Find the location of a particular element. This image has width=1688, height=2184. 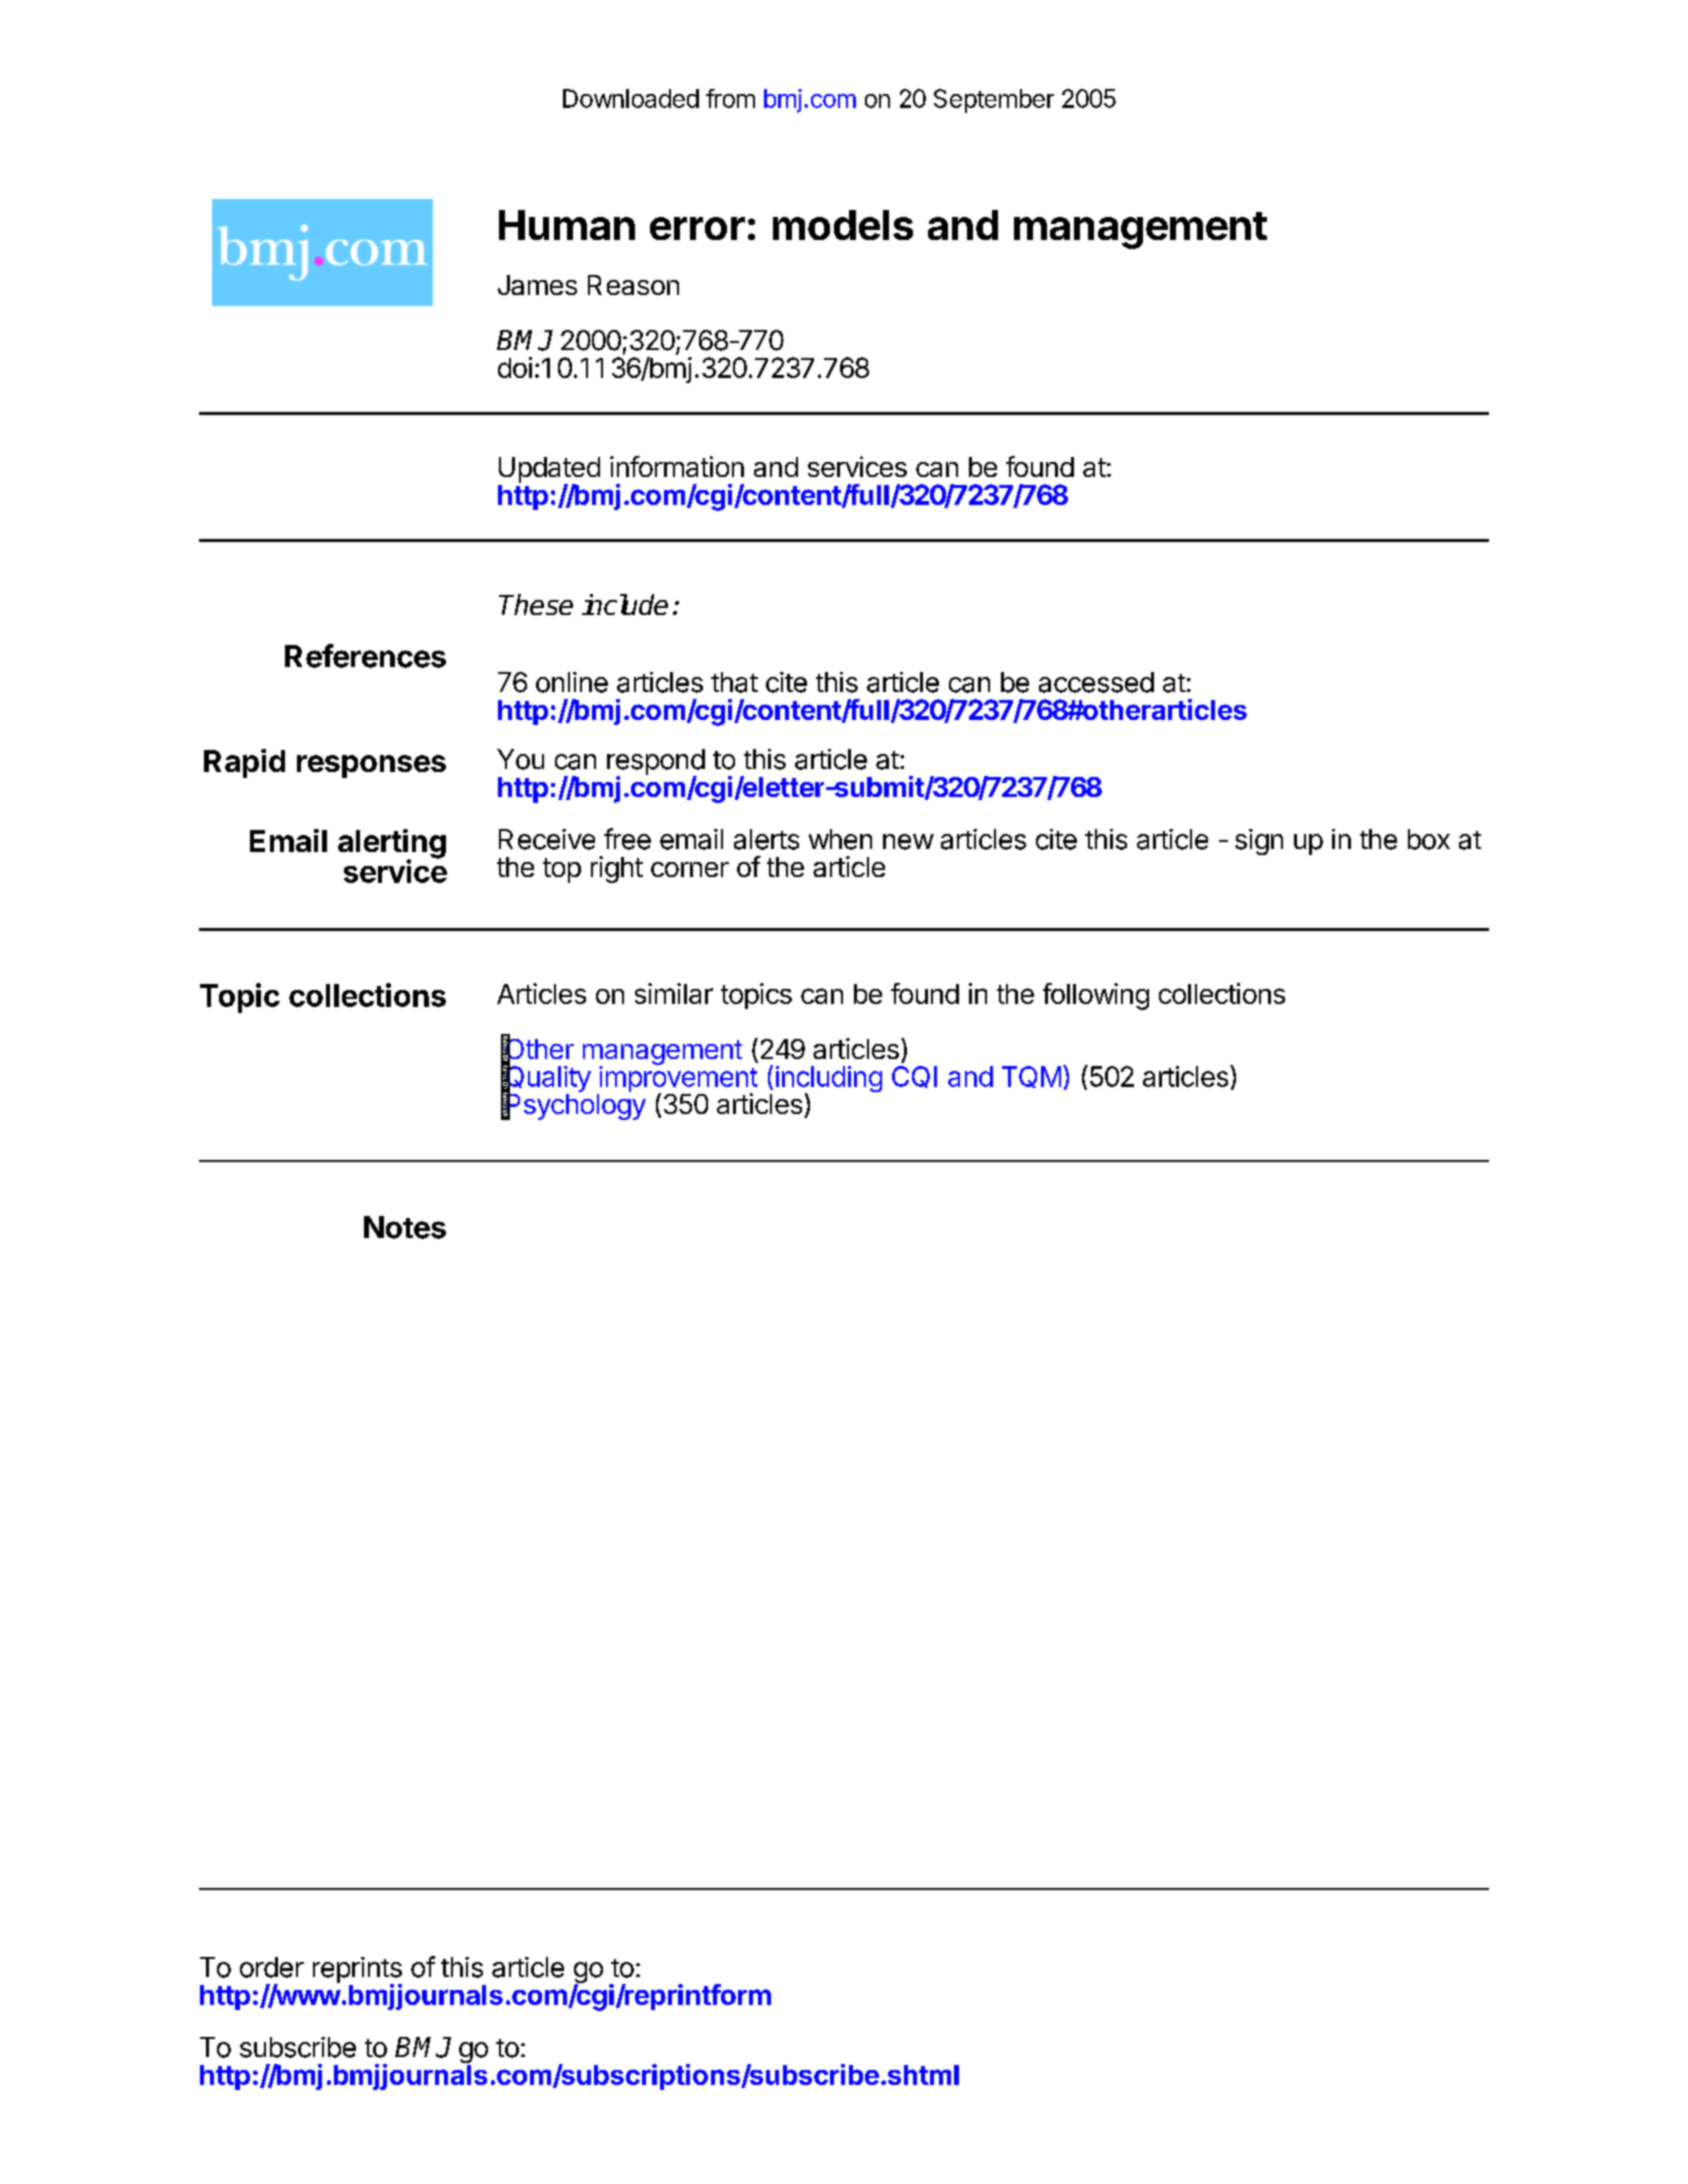

improvement is located at coordinates (677, 1079).
